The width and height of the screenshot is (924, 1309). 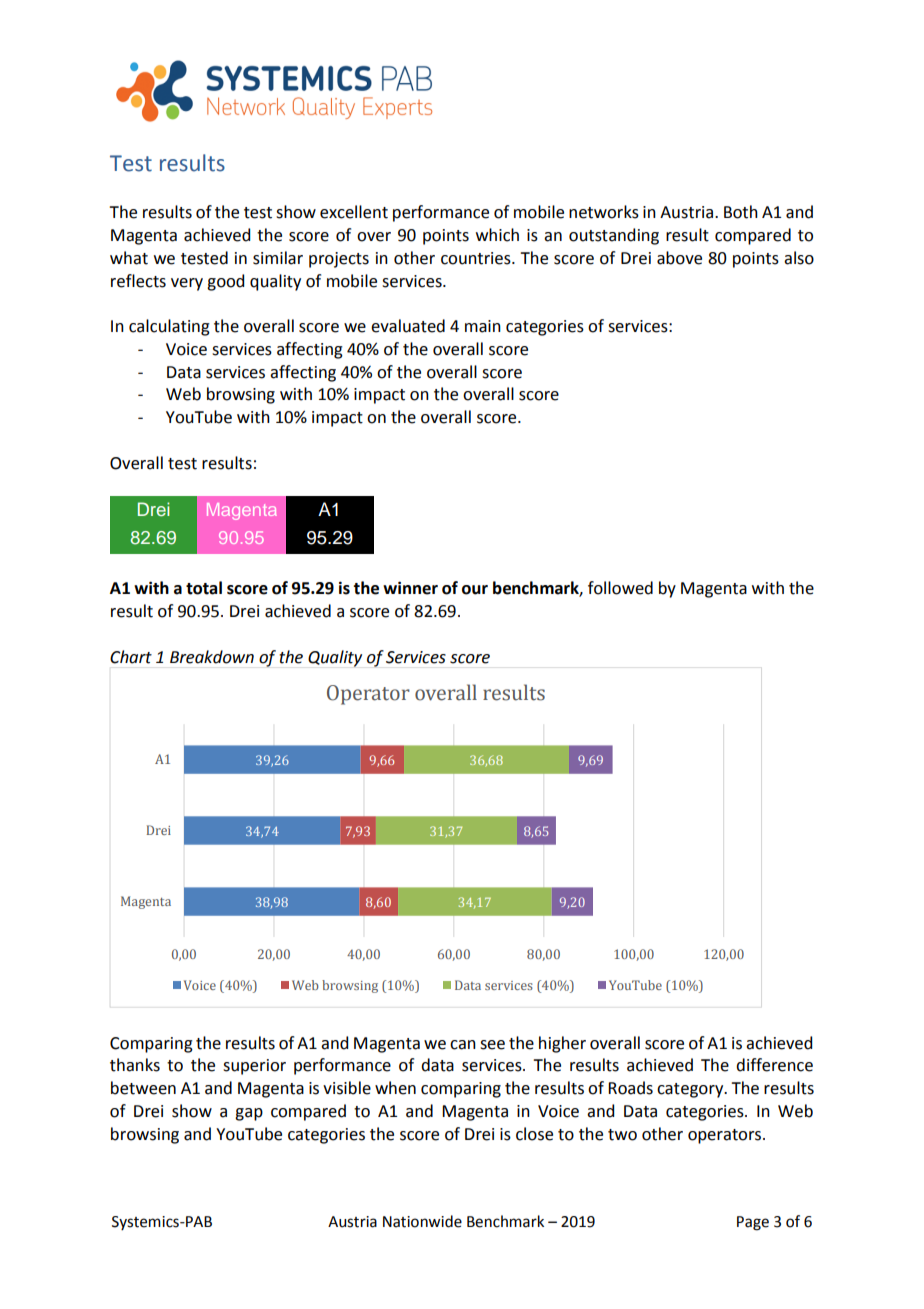 What do you see at coordinates (477, 258) in the screenshot?
I see `countries` at bounding box center [477, 258].
